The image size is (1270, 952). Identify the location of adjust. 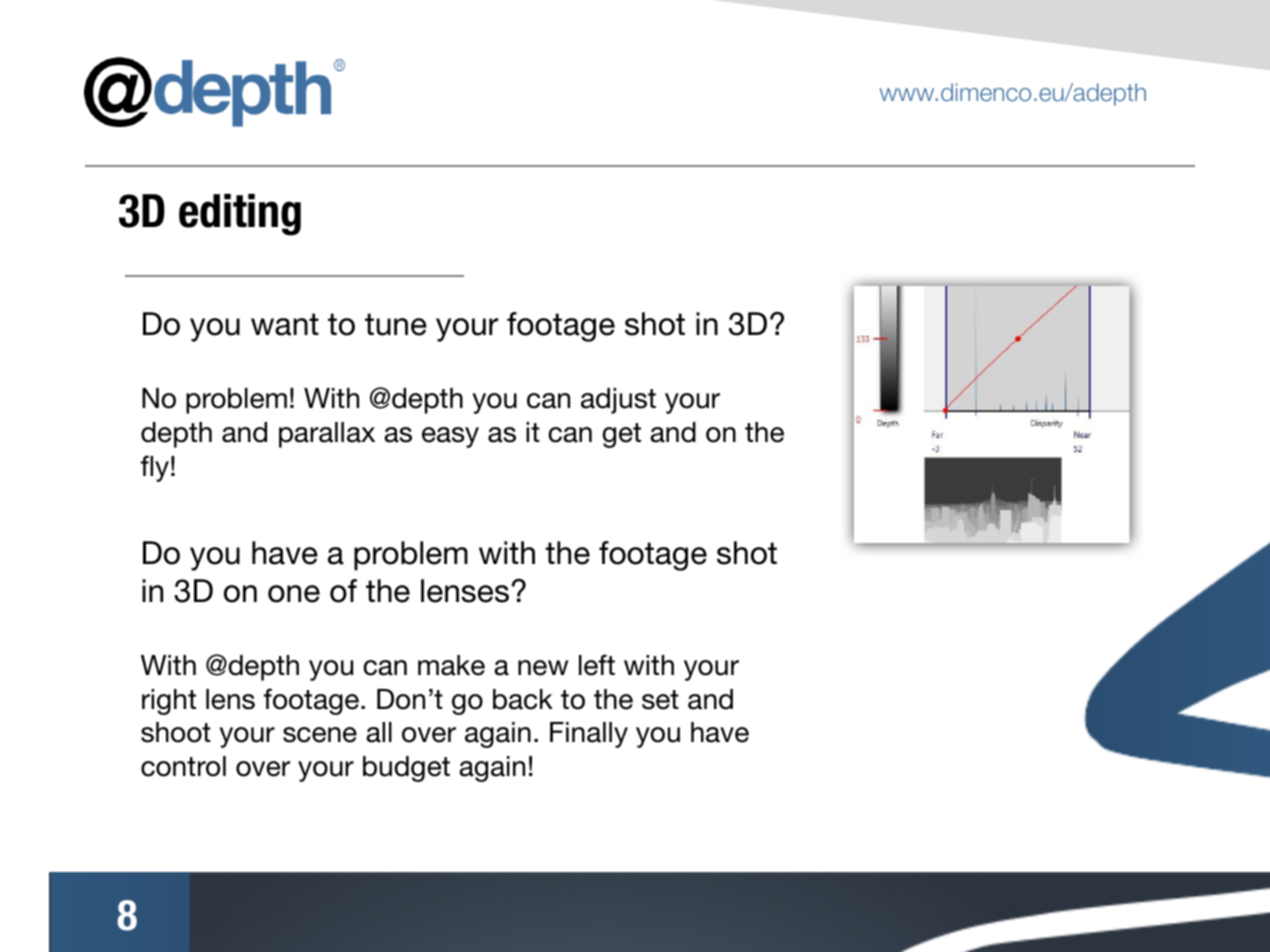
(618, 401).
